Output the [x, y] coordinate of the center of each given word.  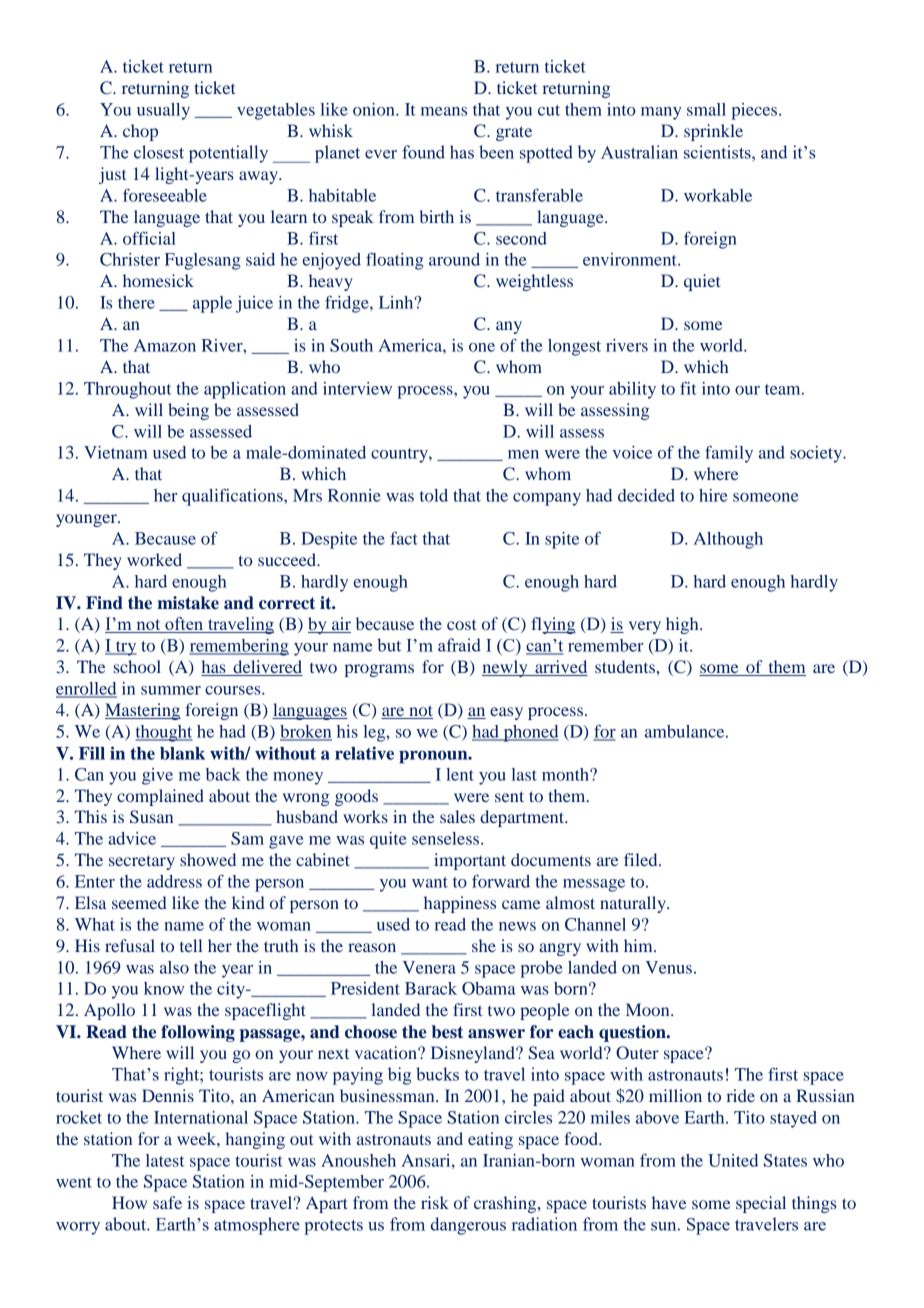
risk [435, 1202]
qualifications [233, 497]
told [434, 495]
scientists [718, 152]
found [423, 152]
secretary [142, 862]
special [761, 1204]
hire [713, 495]
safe [167, 1202]
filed [642, 859]
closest [159, 152]
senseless [447, 838]
